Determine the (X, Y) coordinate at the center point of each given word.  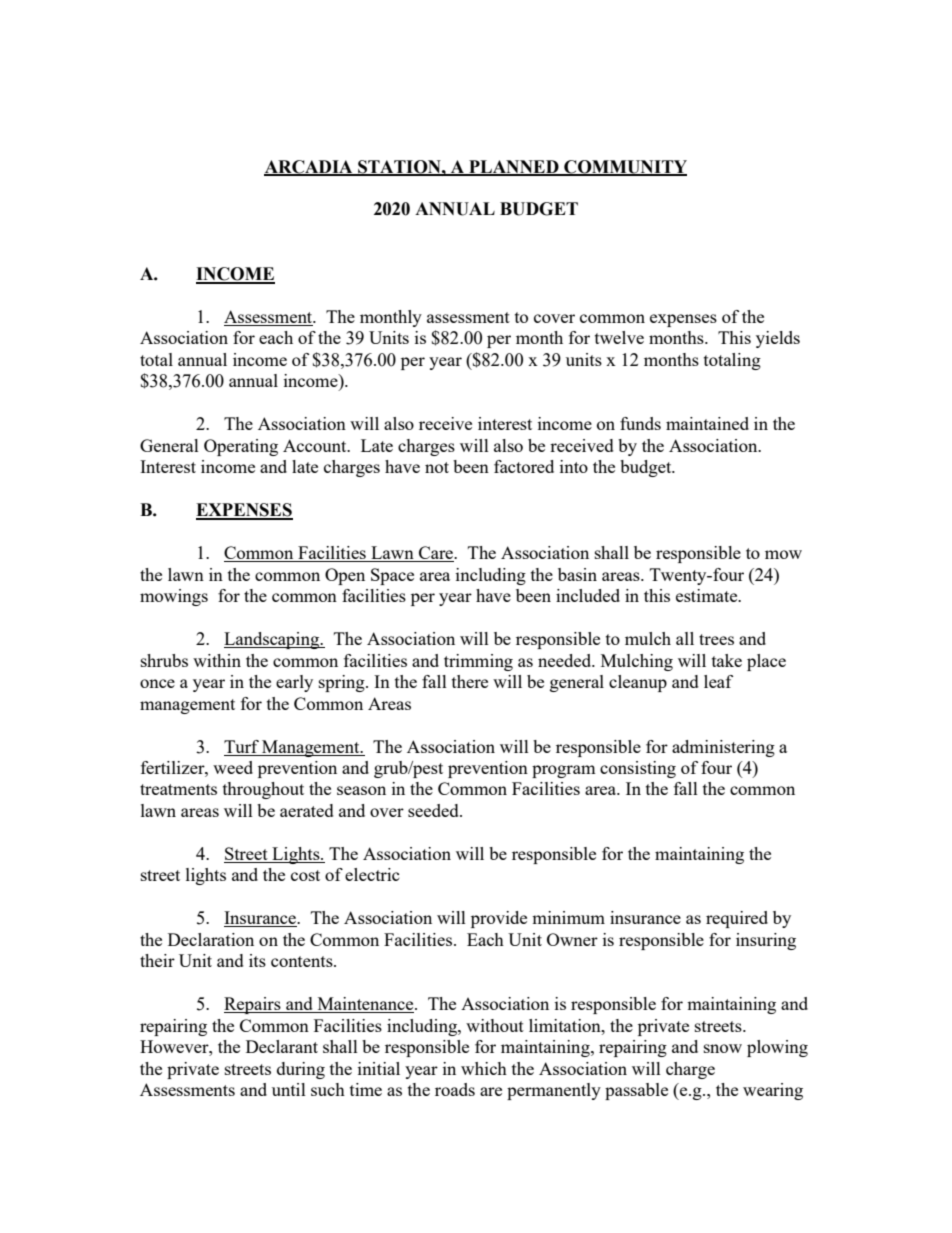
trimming (478, 662)
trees (716, 639)
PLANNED (514, 167)
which (484, 1068)
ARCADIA (309, 167)
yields (778, 339)
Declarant (282, 1046)
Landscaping (273, 640)
